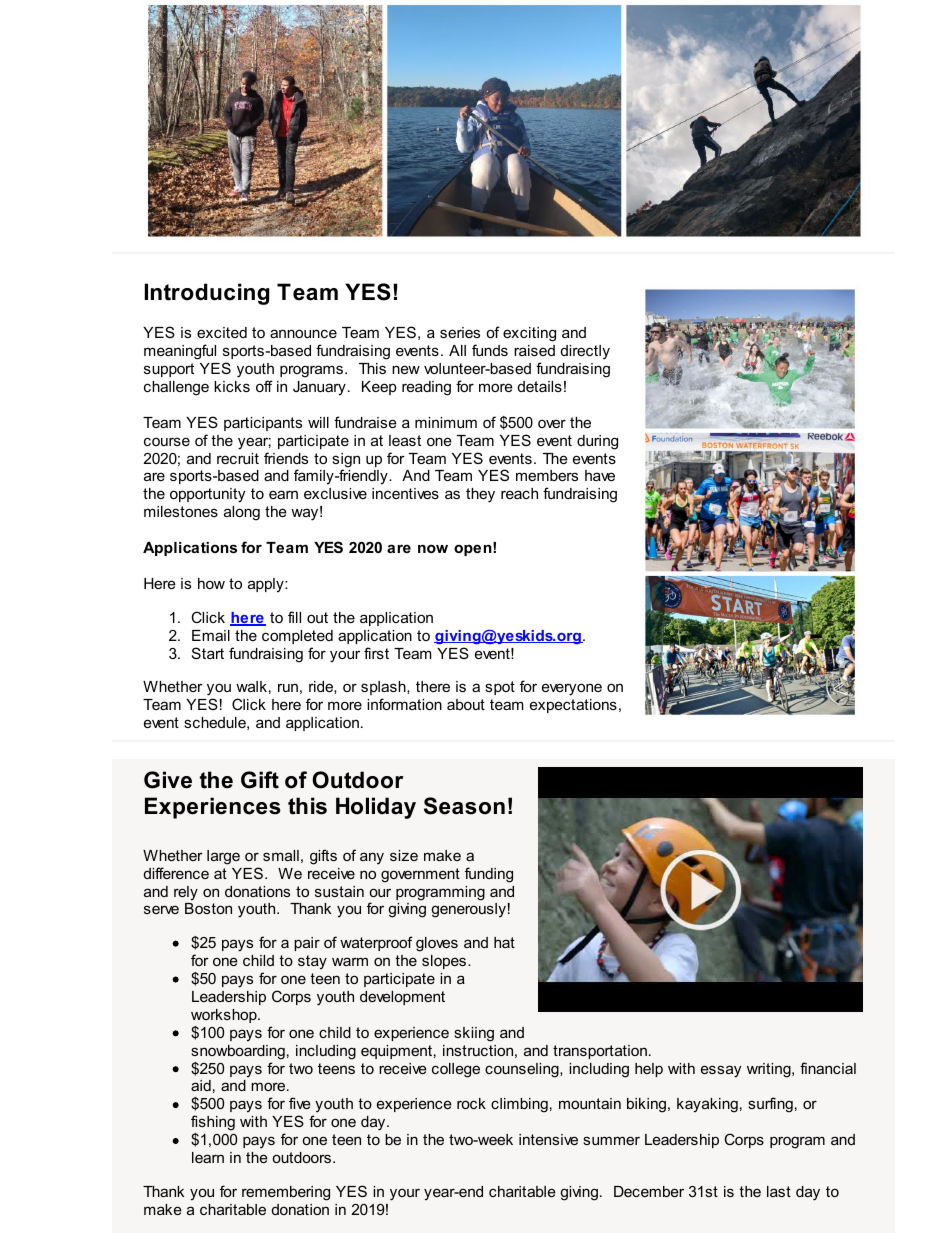 The height and width of the page is (1233, 952). I want to click on last, so click(779, 1191).
